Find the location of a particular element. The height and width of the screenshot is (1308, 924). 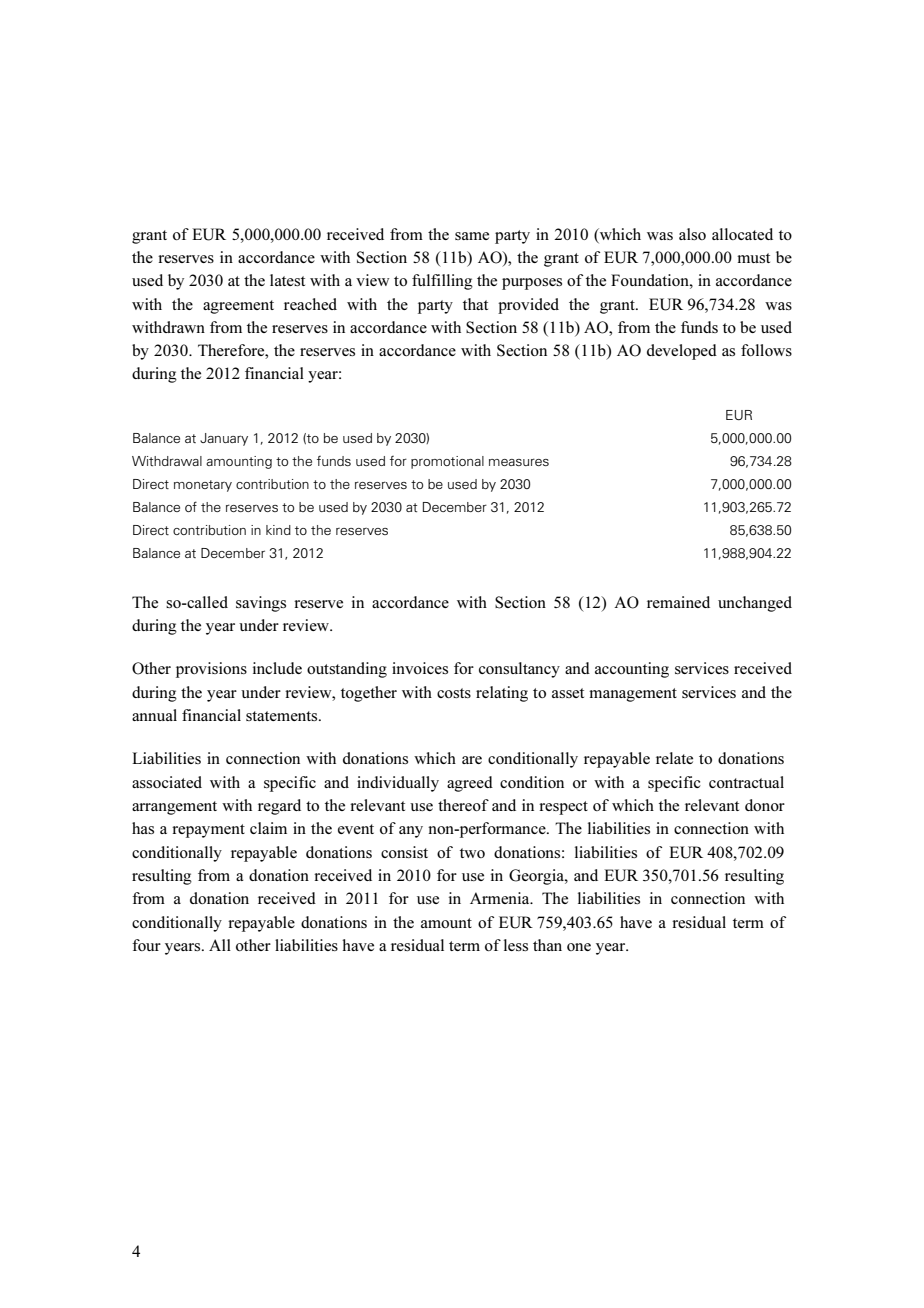

that is located at coordinates (475, 304).
